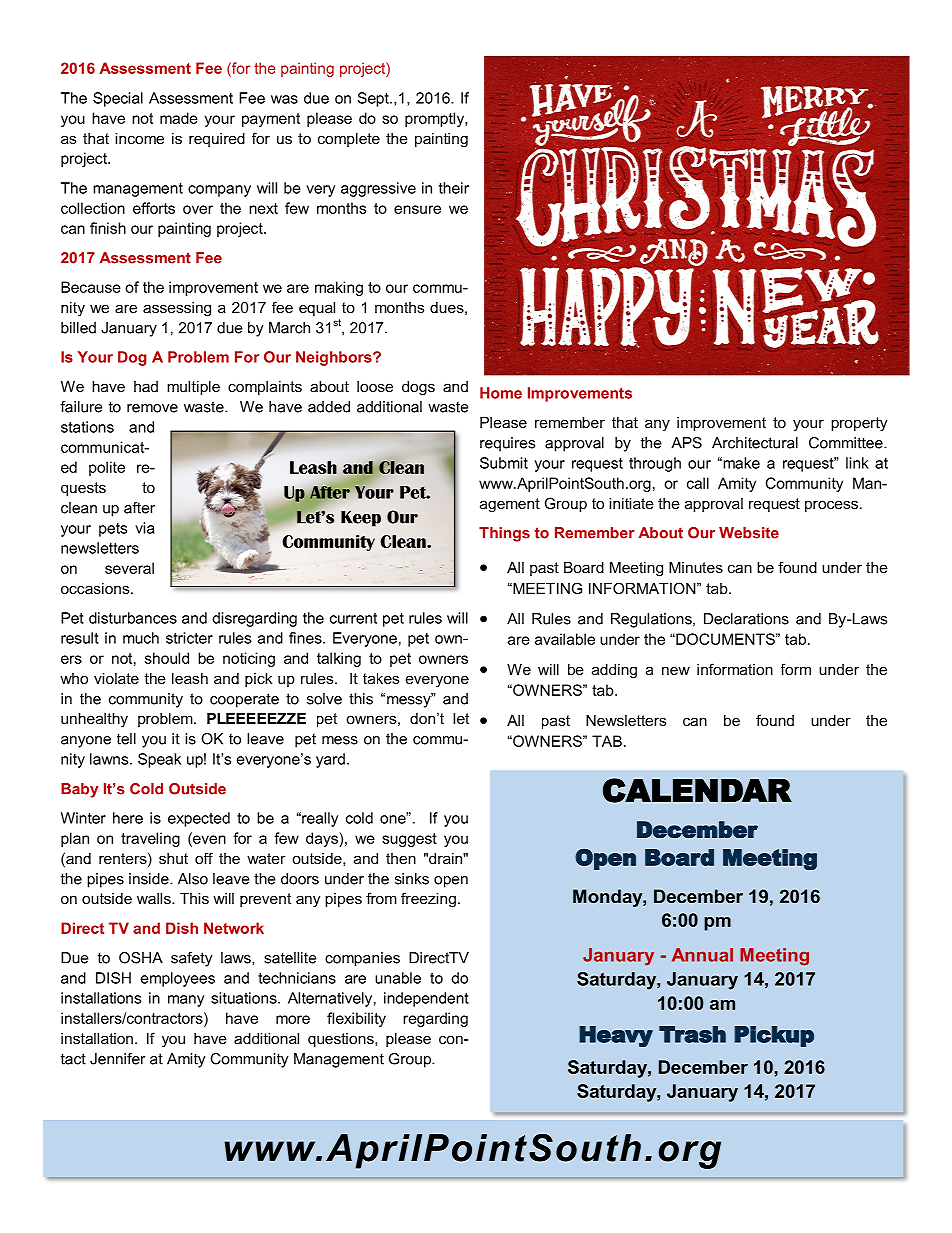  What do you see at coordinates (186, 1001) in the screenshot?
I see `many` at bounding box center [186, 1001].
